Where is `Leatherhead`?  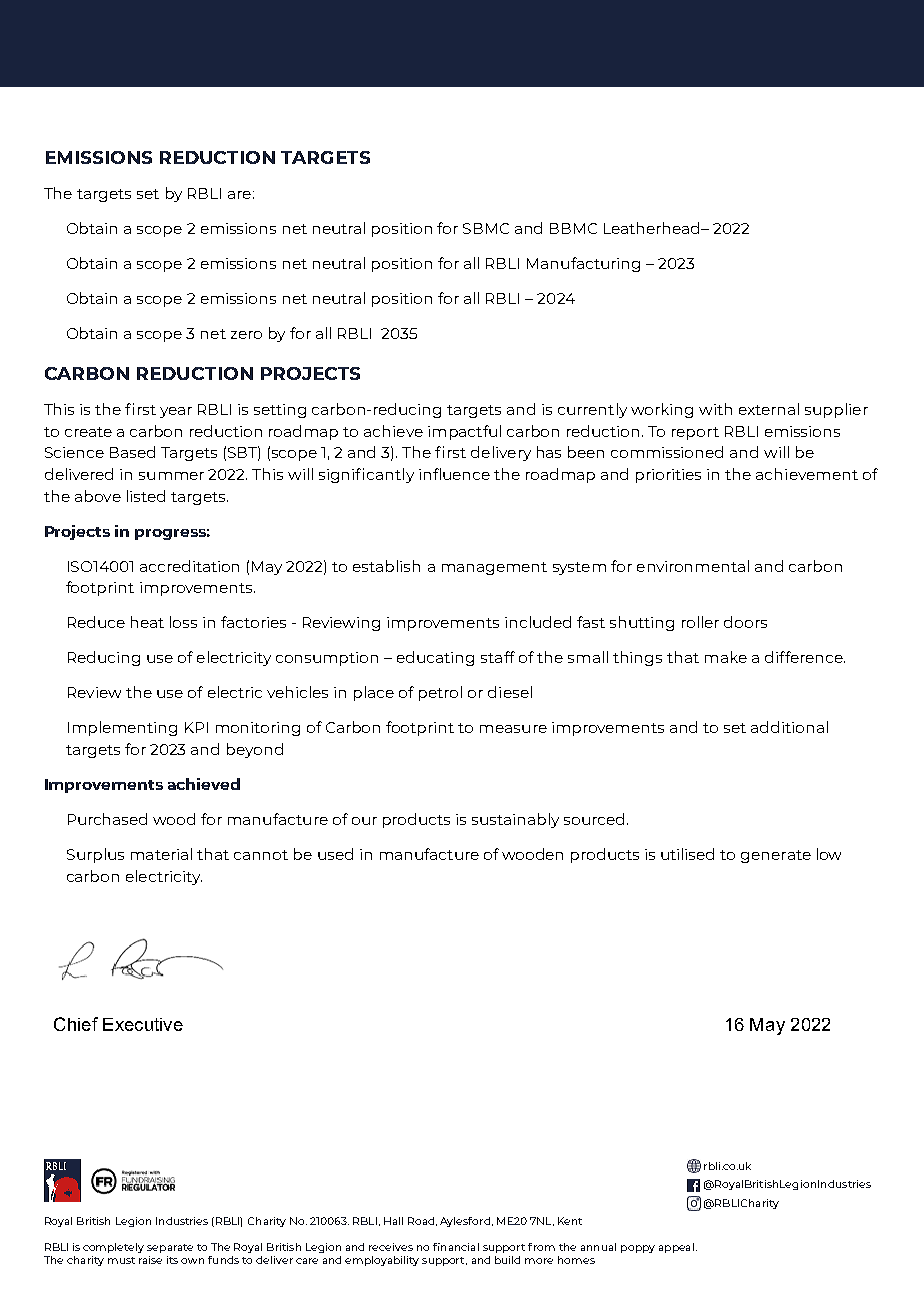
Leatherhead is located at coordinates (653, 228).
